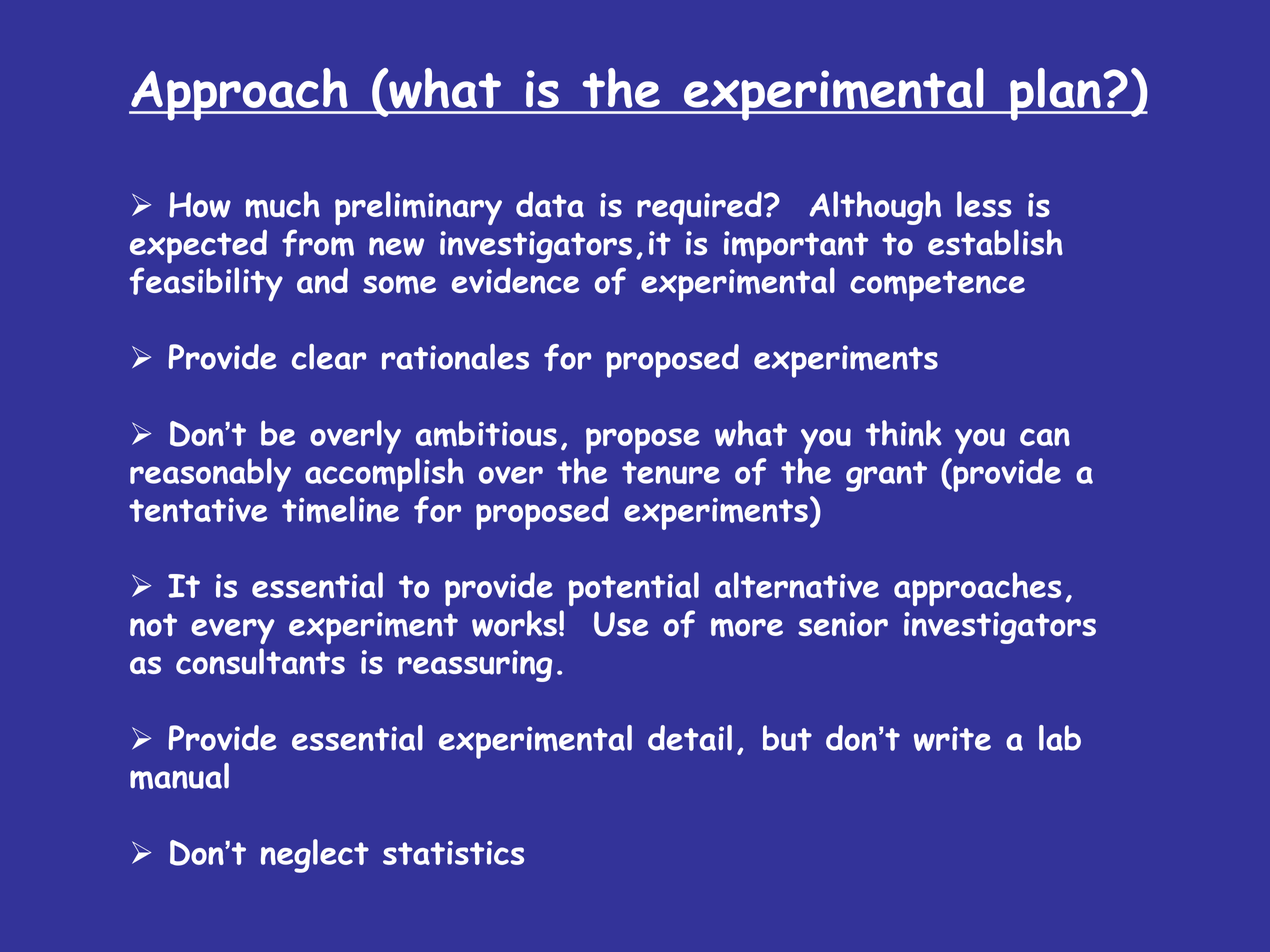  I want to click on data, so click(550, 204).
